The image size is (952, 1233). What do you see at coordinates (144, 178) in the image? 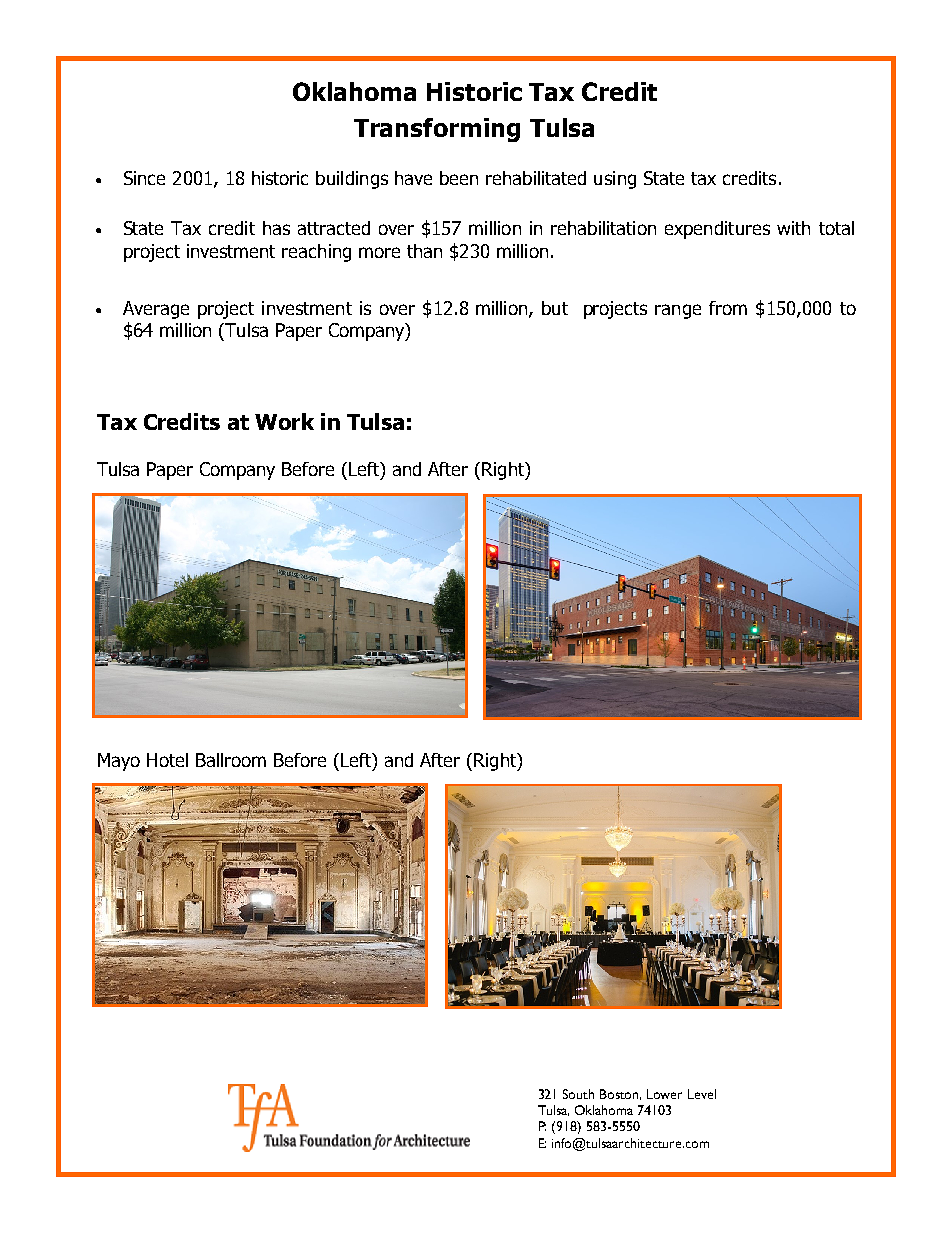
I see `Since` at bounding box center [144, 178].
